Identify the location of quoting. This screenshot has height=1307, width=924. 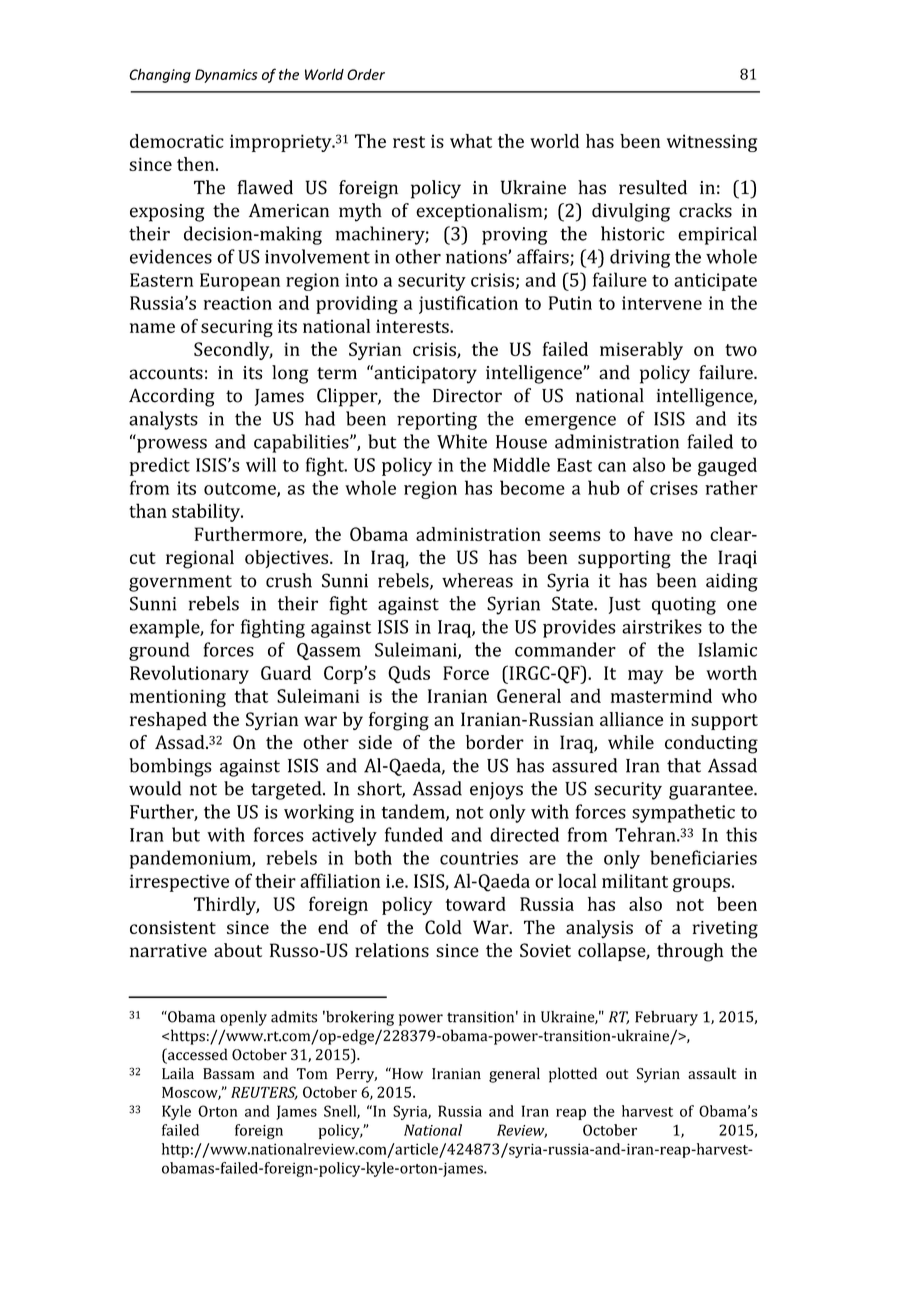
(684, 606).
